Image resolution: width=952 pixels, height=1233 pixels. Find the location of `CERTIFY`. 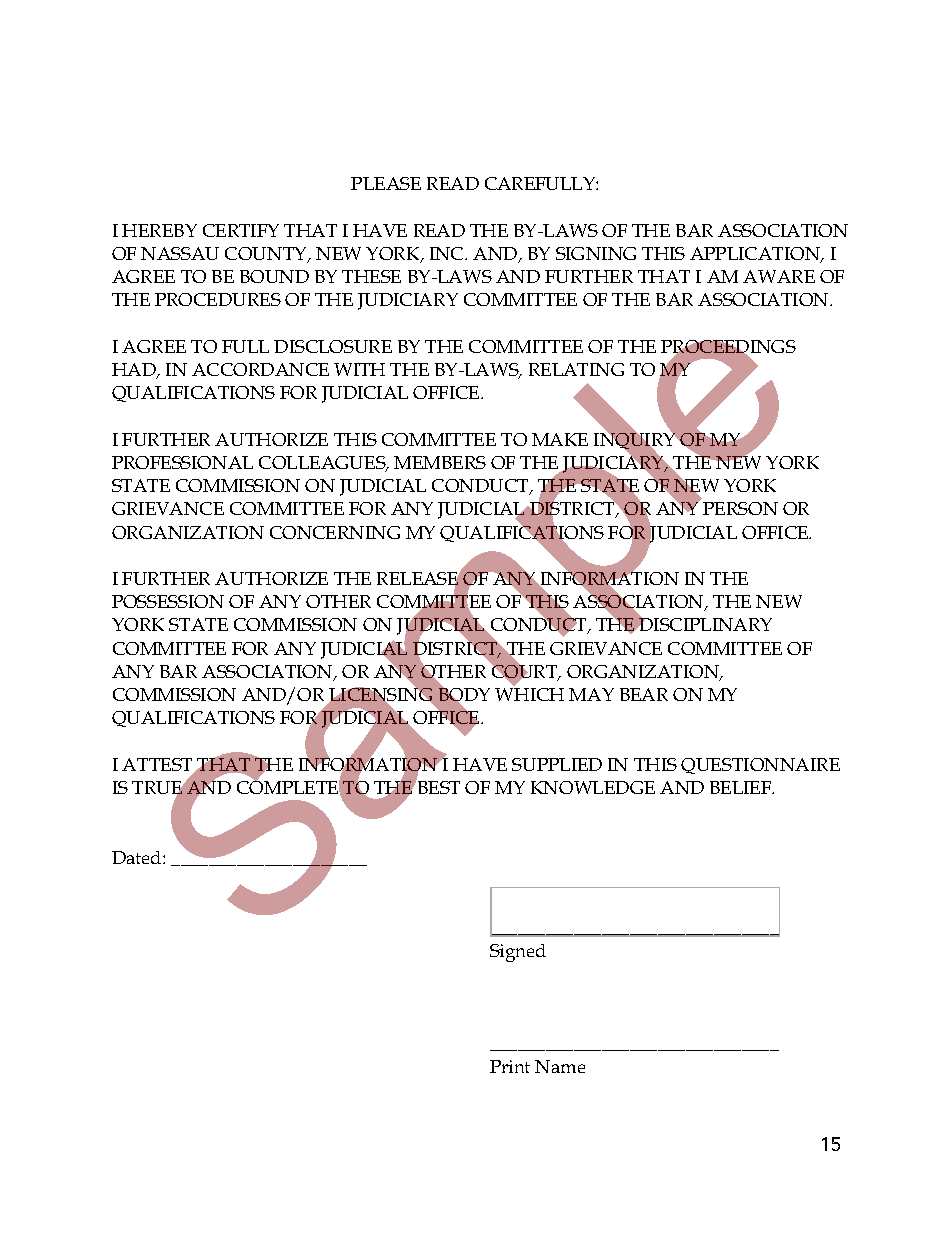

CERTIFY is located at coordinates (241, 230).
